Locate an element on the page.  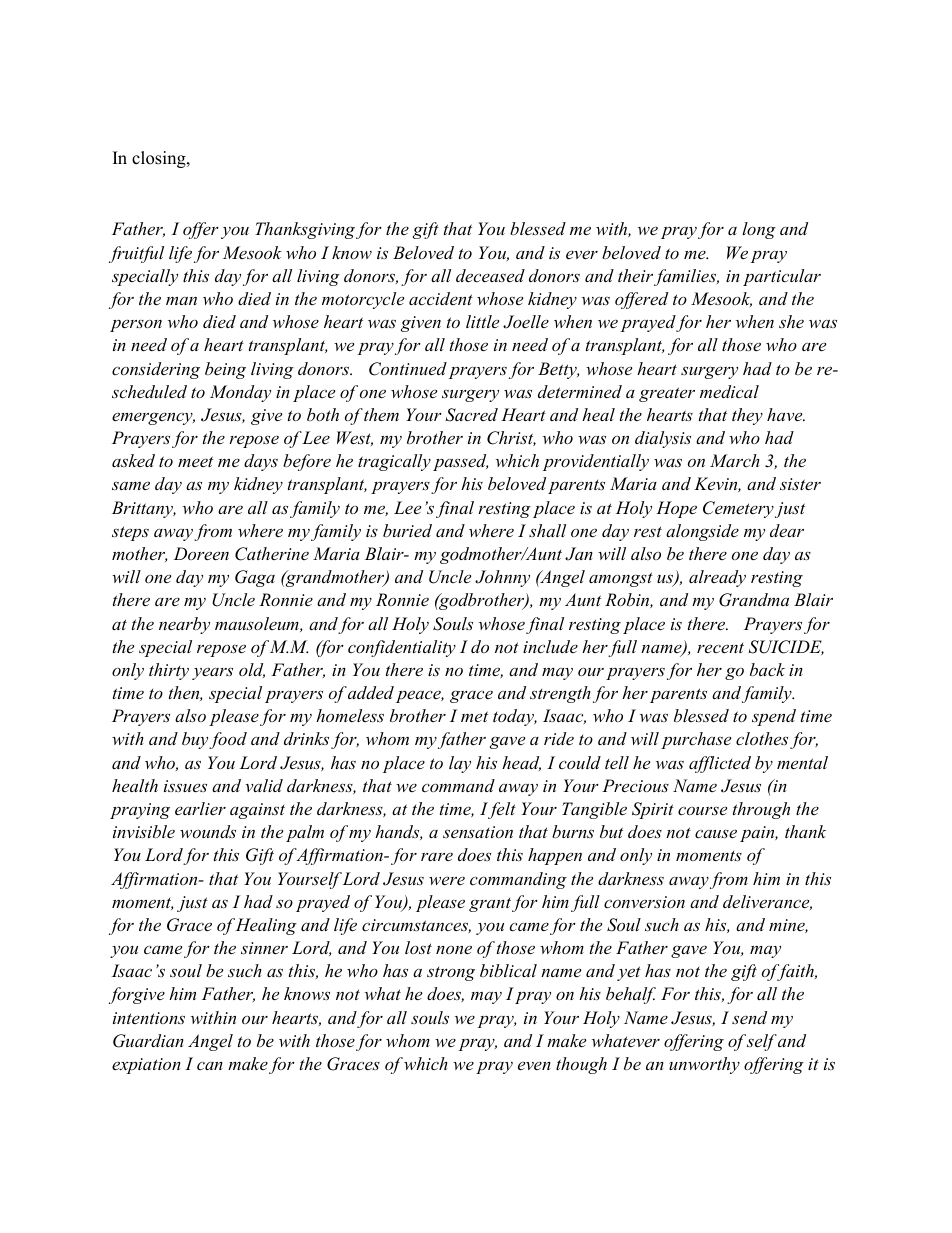
families is located at coordinates (686, 277).
